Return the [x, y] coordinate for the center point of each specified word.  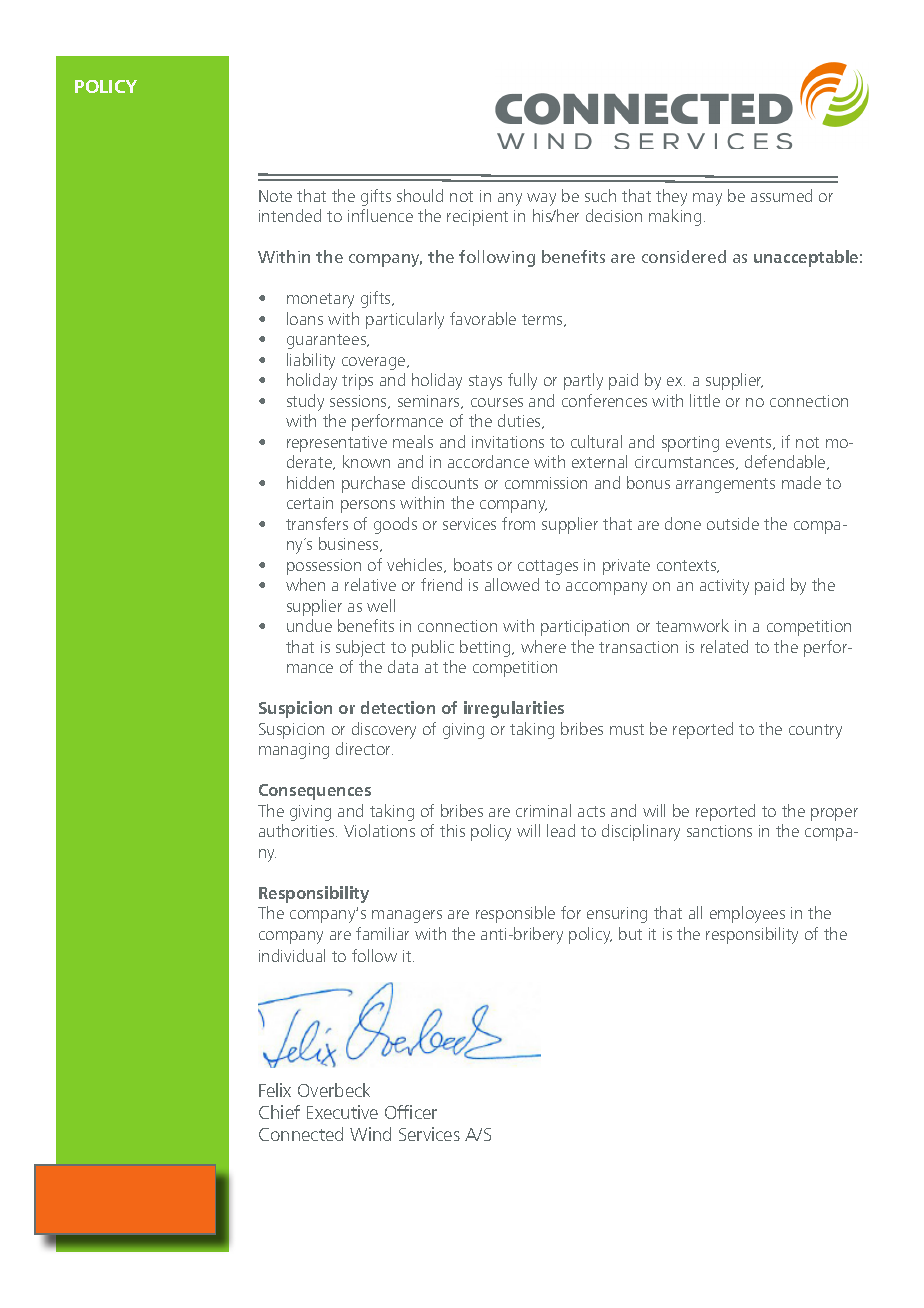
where [543, 646]
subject [360, 648]
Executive [342, 1112]
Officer [411, 1112]
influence [380, 215]
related [724, 646]
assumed [781, 195]
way [541, 199]
